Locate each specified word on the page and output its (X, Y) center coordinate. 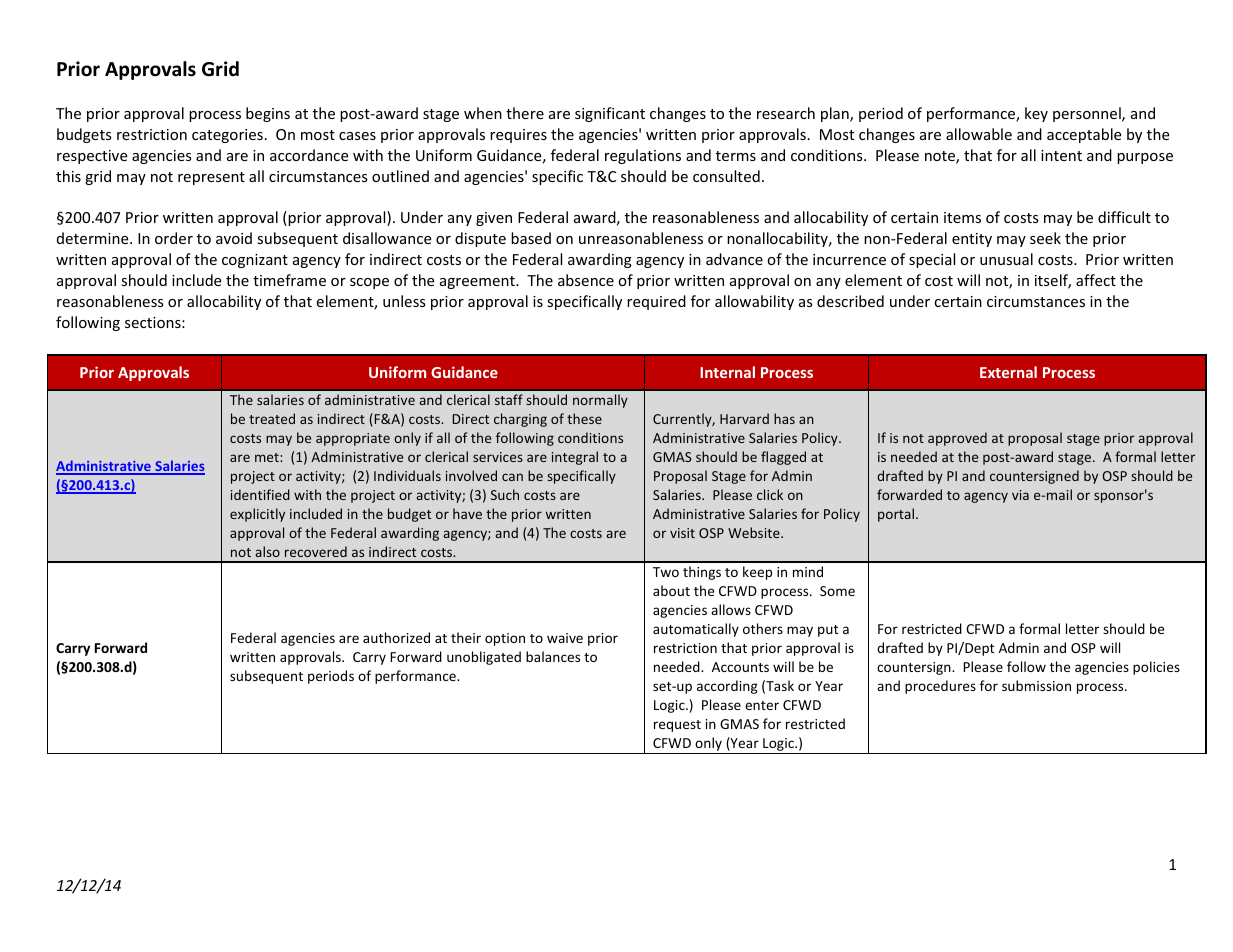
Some (837, 591)
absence (586, 280)
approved (957, 439)
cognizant (255, 261)
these (584, 418)
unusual (1006, 259)
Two (666, 572)
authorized (396, 637)
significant (610, 114)
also (267, 551)
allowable (979, 134)
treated (272, 418)
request (677, 726)
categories (227, 136)
